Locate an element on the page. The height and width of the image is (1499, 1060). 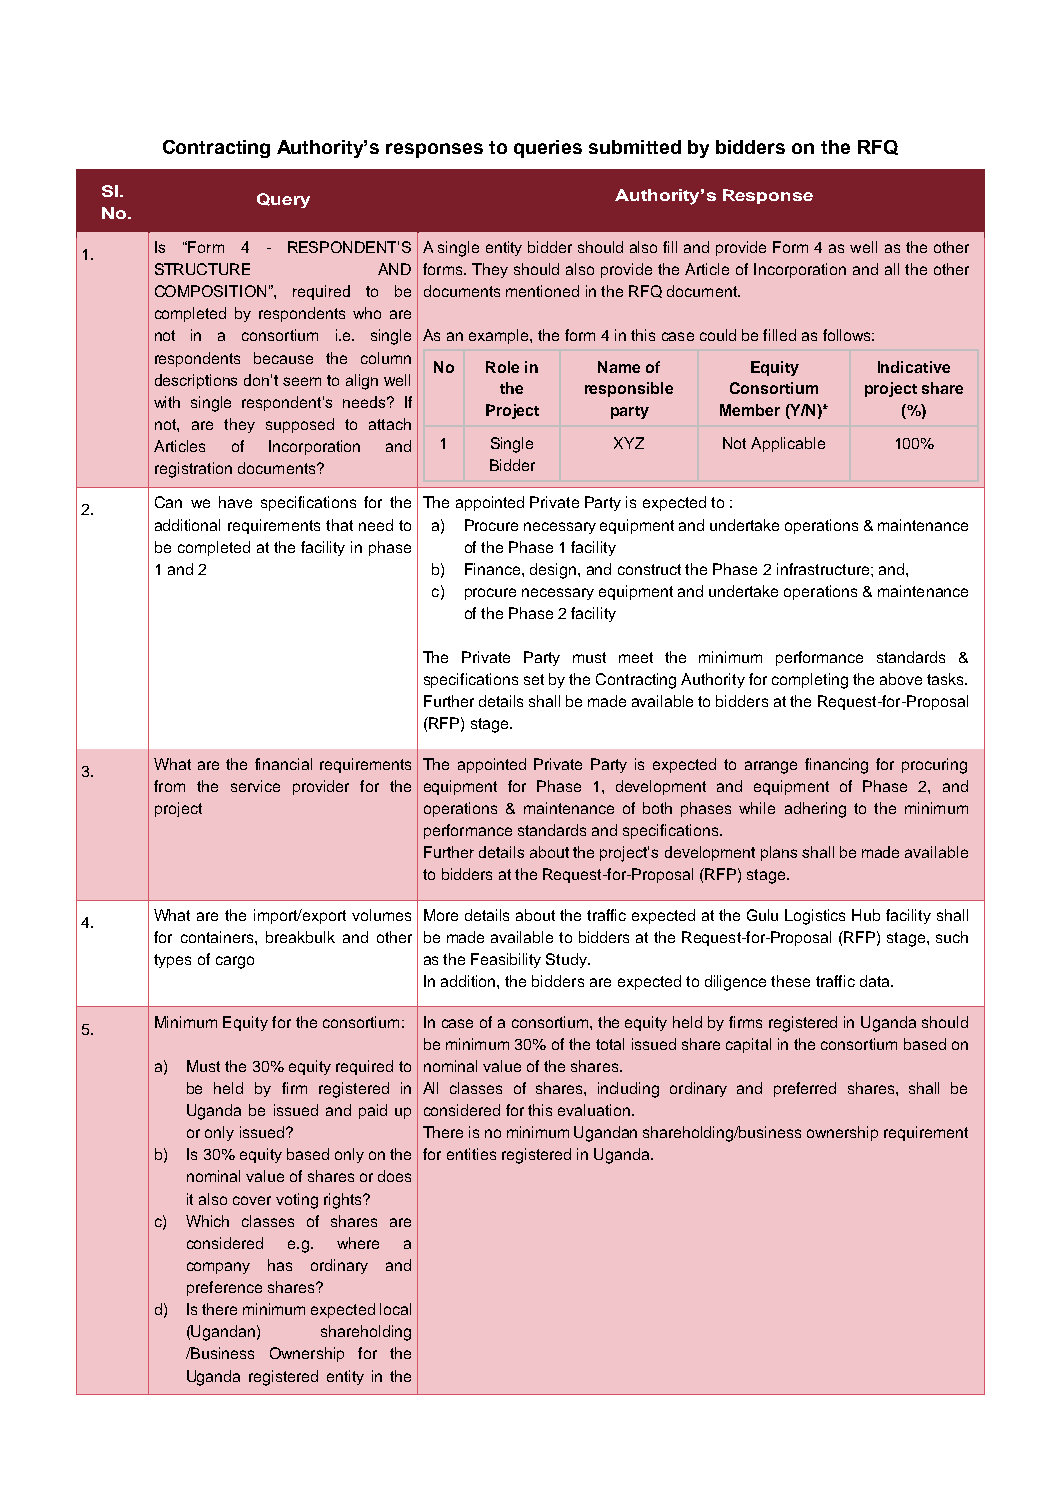
Query is located at coordinates (283, 200).
